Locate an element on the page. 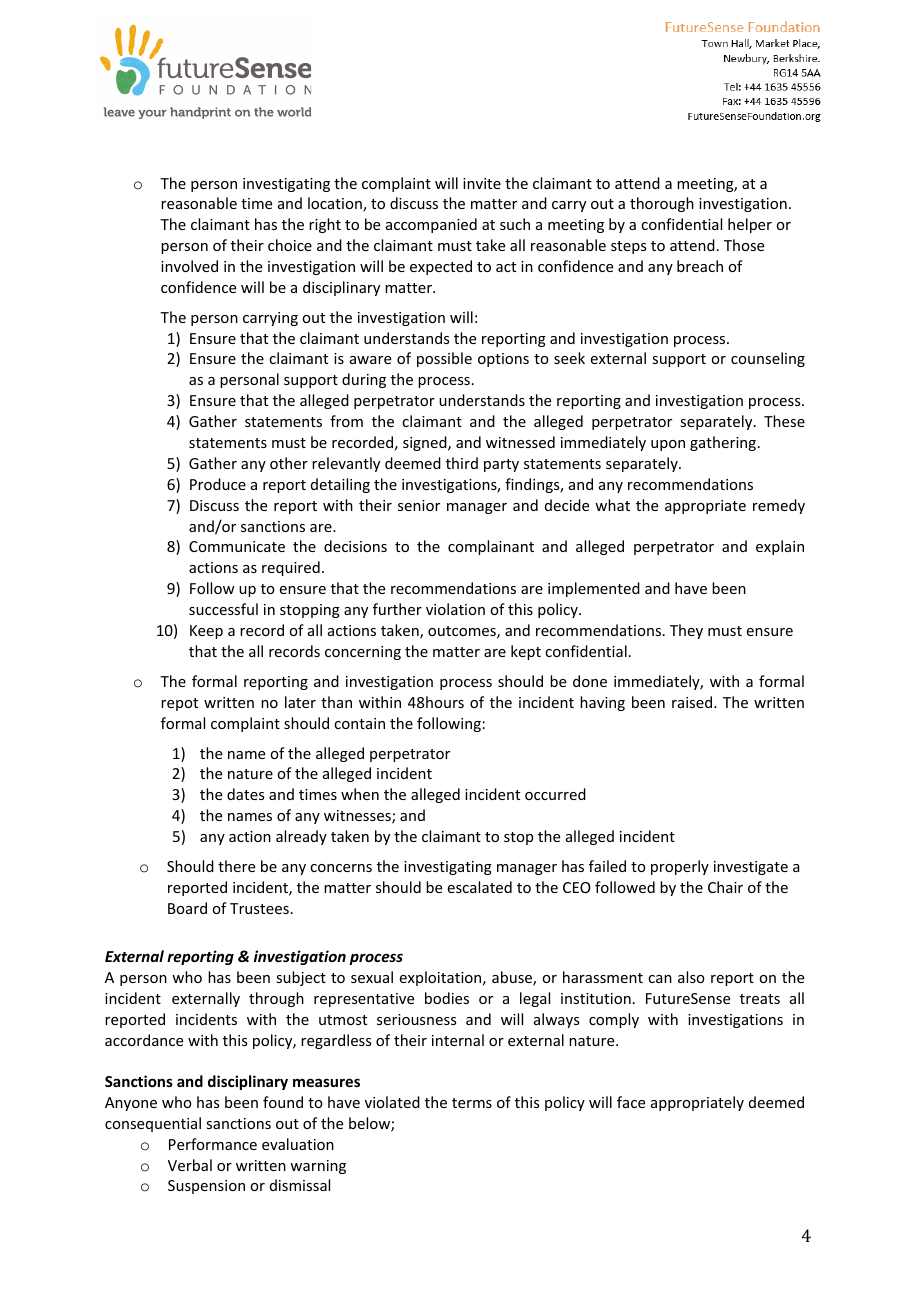 The height and width of the page is (1308, 924). repot is located at coordinates (179, 704).
